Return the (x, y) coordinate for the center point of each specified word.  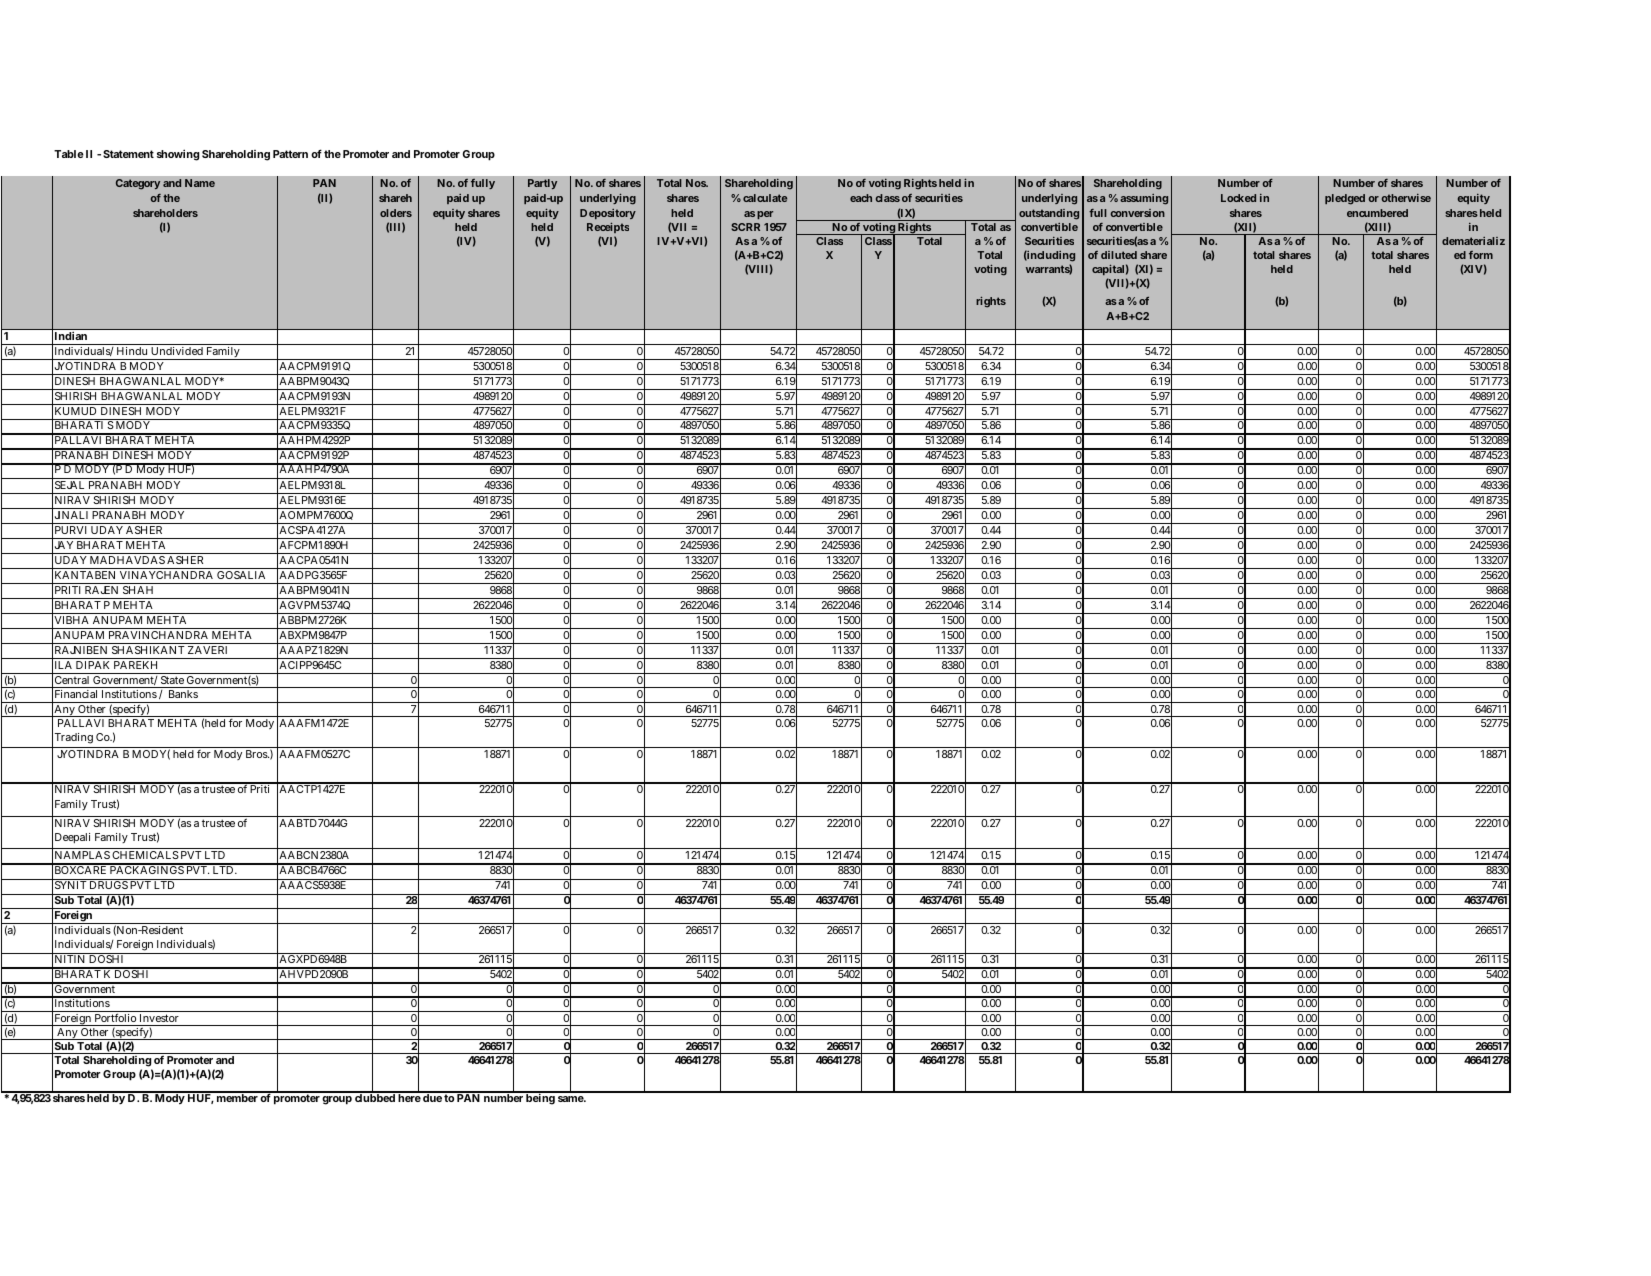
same (572, 1099)
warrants (1049, 269)
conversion (1138, 213)
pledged (1345, 199)
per (765, 215)
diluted (1119, 255)
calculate (765, 198)
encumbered (1377, 213)
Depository (608, 214)
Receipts (608, 228)
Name (200, 183)
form (1481, 255)
